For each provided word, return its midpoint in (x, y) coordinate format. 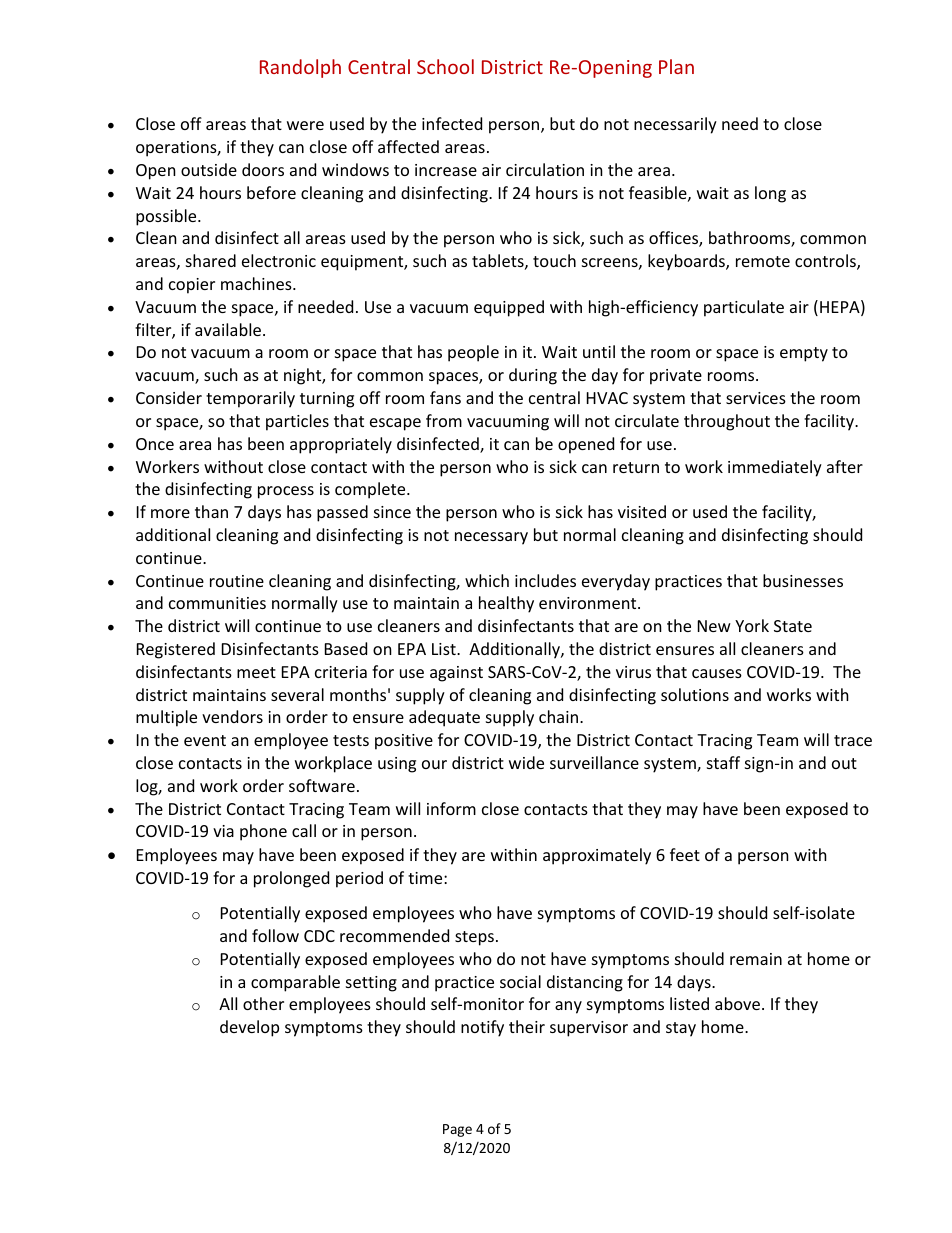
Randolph (300, 68)
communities (217, 603)
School (445, 66)
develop (249, 1028)
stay (681, 1029)
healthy (506, 604)
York (752, 625)
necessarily (675, 125)
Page (457, 1130)
